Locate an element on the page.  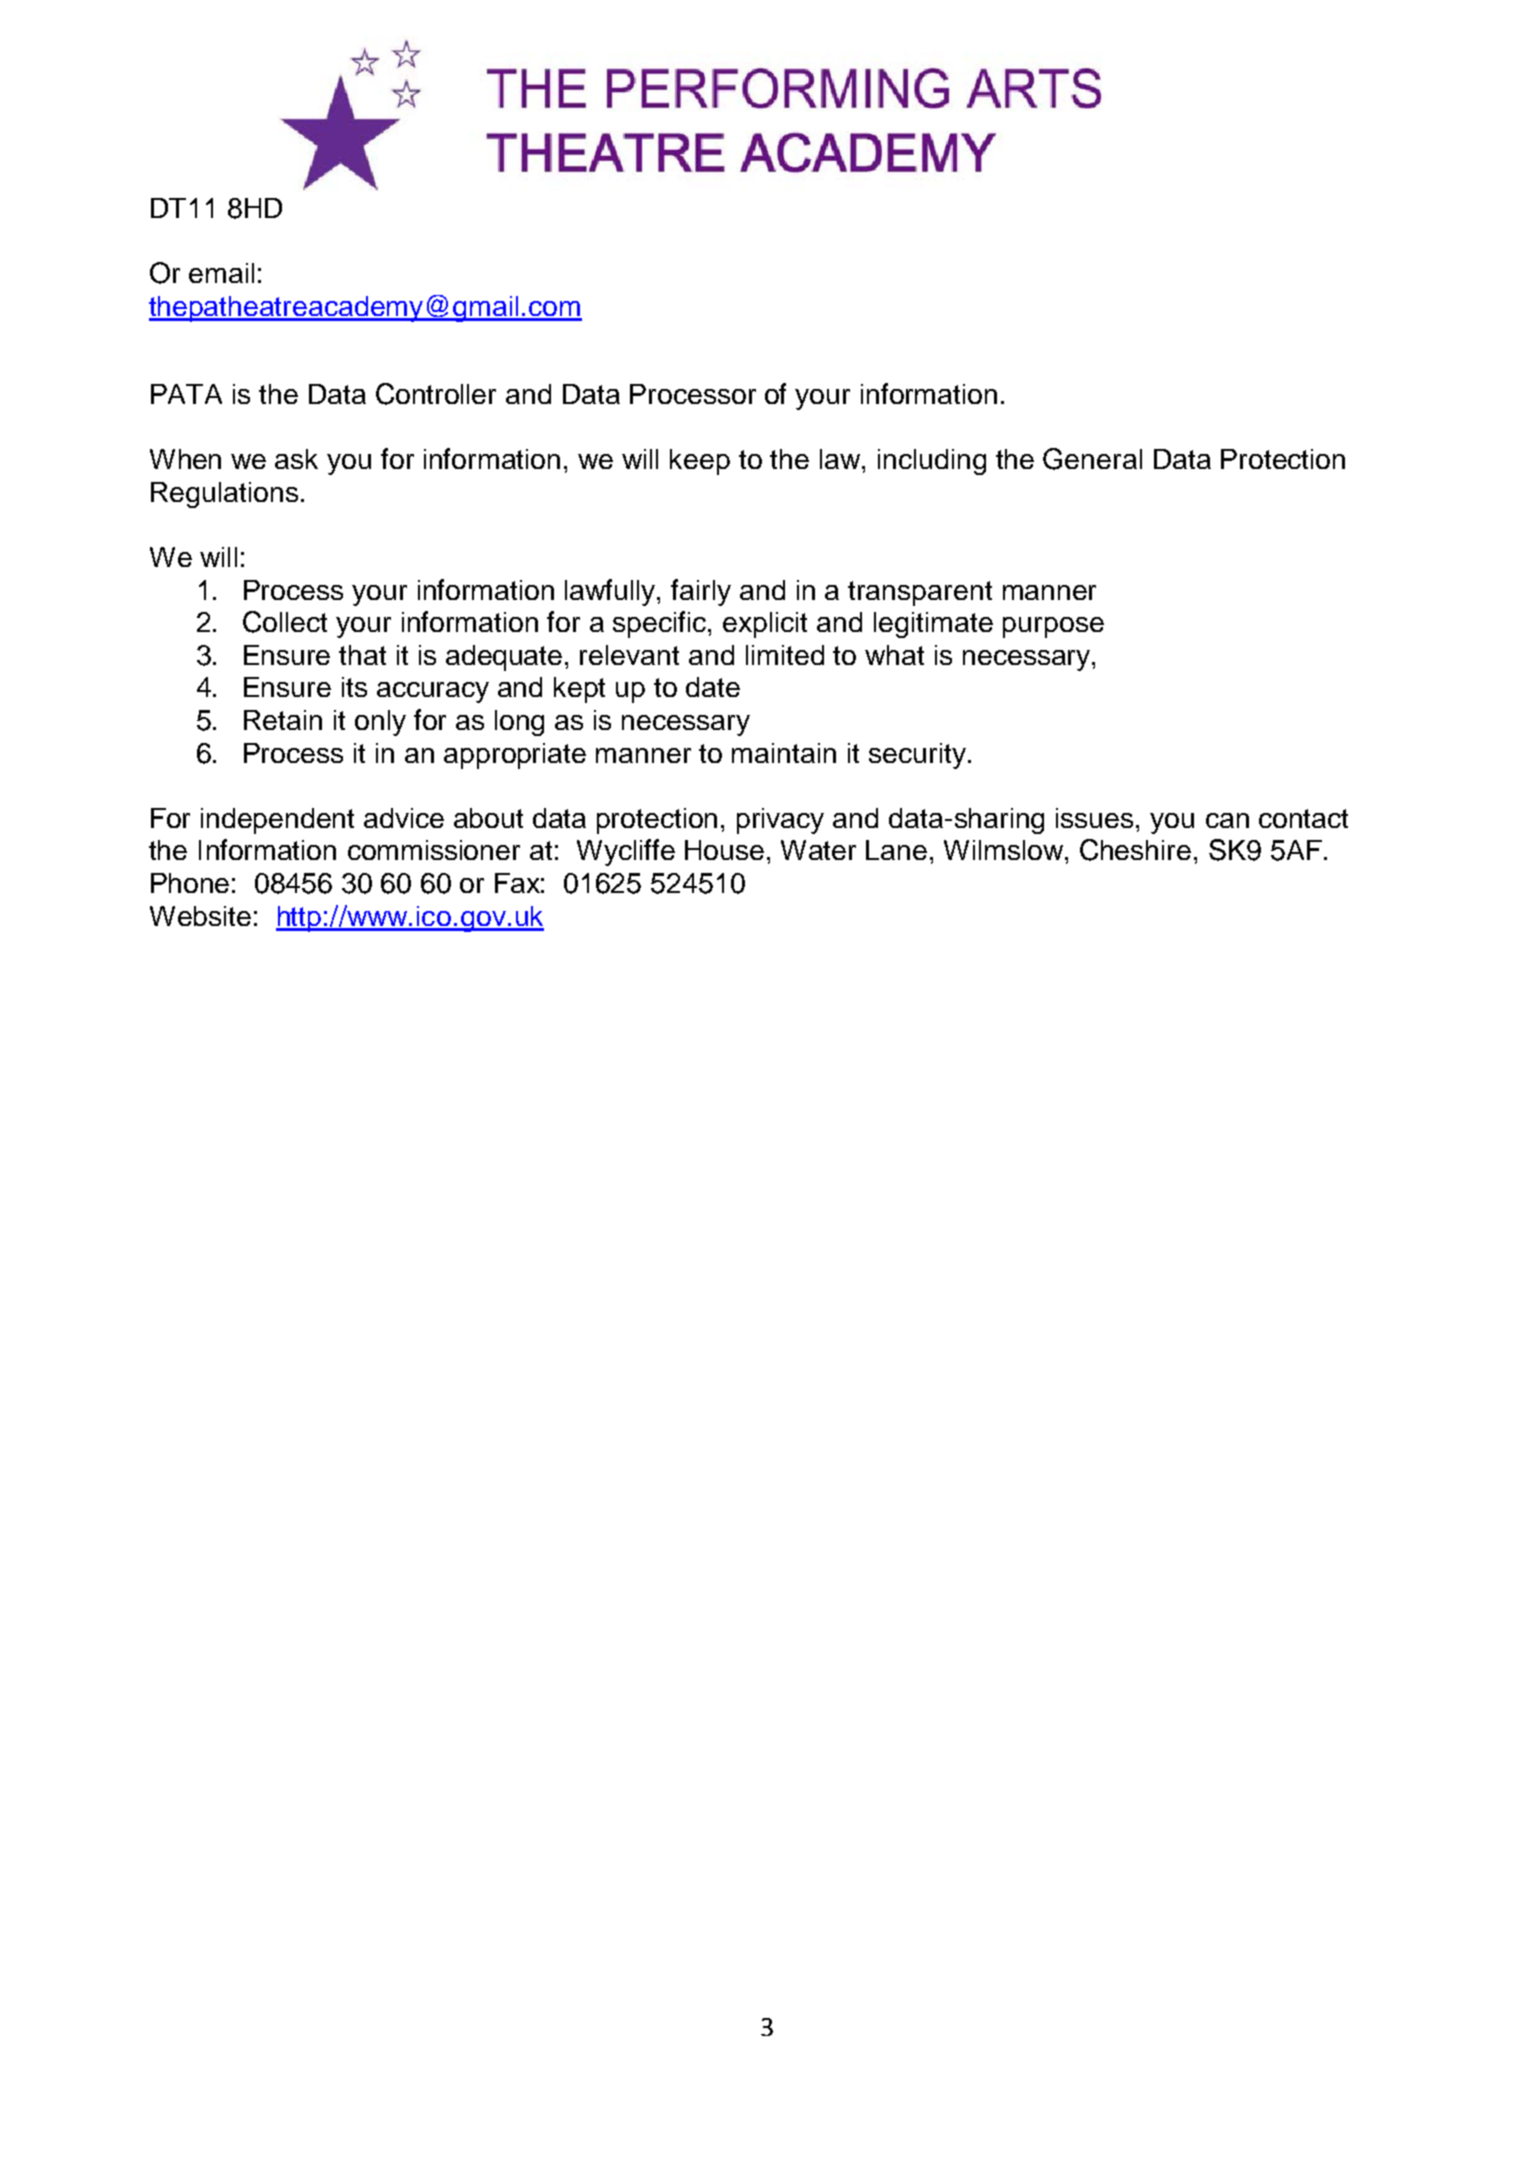
including is located at coordinates (932, 462).
